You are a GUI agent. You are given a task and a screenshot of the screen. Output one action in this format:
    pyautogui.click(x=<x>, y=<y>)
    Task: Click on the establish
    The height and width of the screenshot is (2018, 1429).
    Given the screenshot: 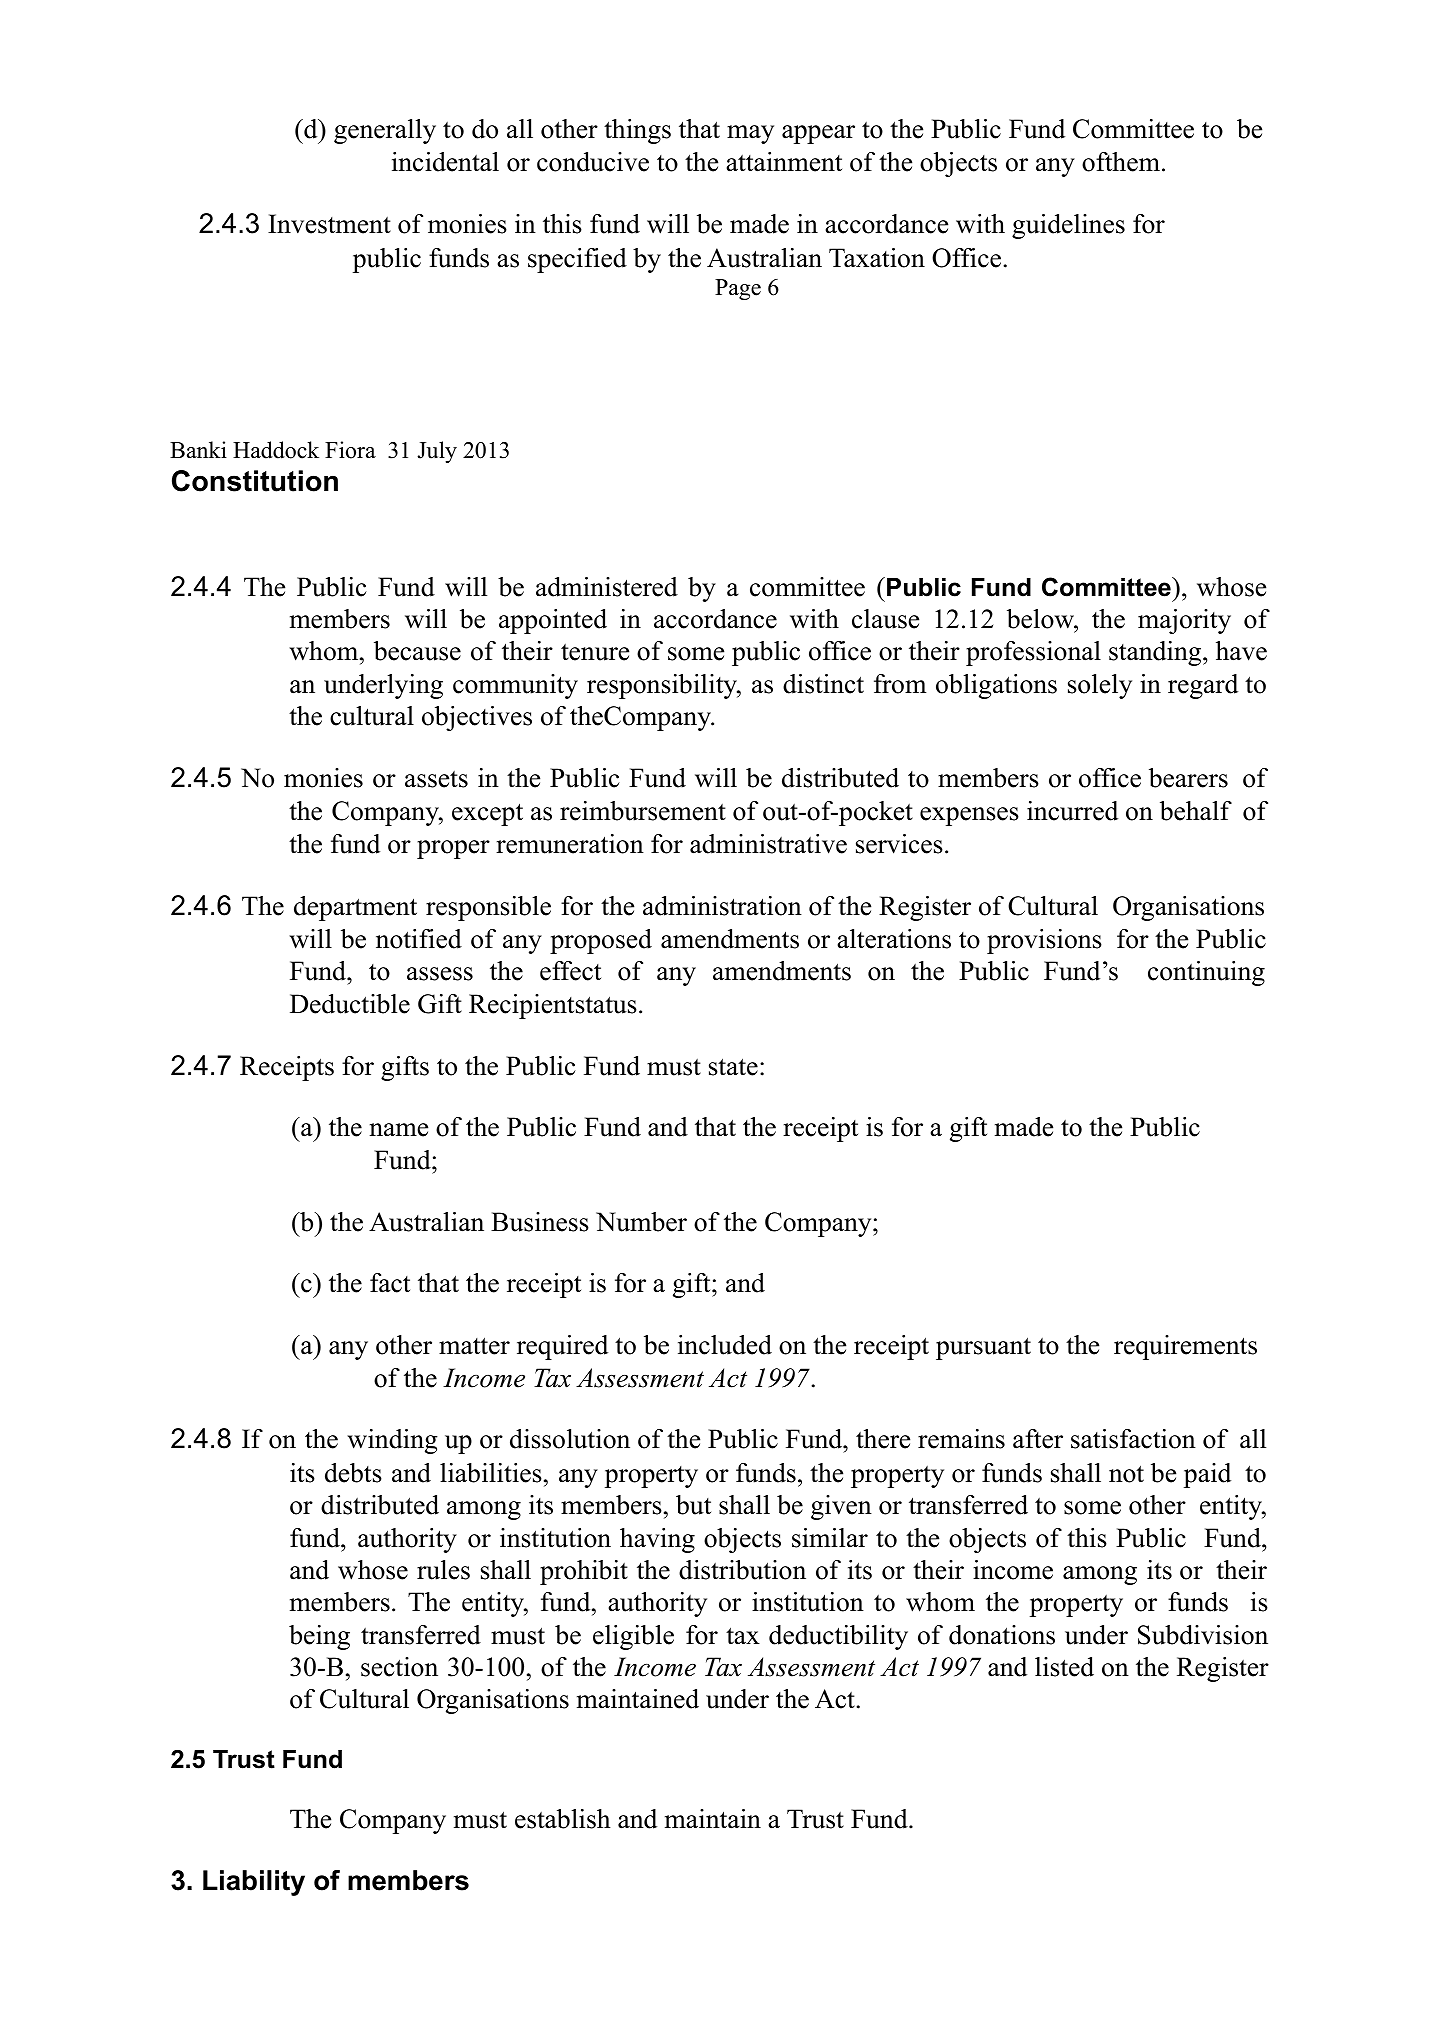 What is the action you would take?
    pyautogui.click(x=563, y=1819)
